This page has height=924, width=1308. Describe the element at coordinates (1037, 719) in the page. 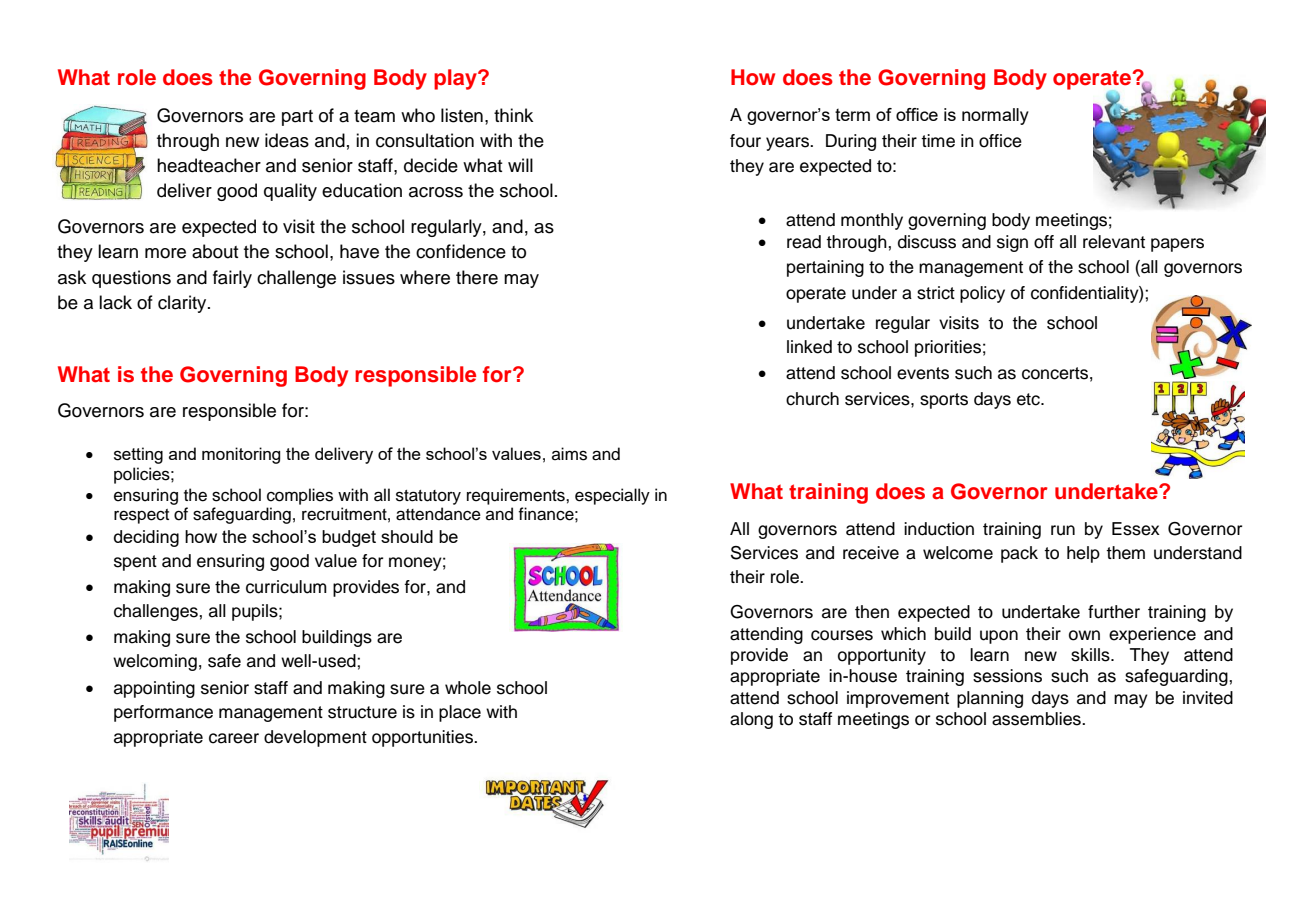

I see `assemblies` at that location.
